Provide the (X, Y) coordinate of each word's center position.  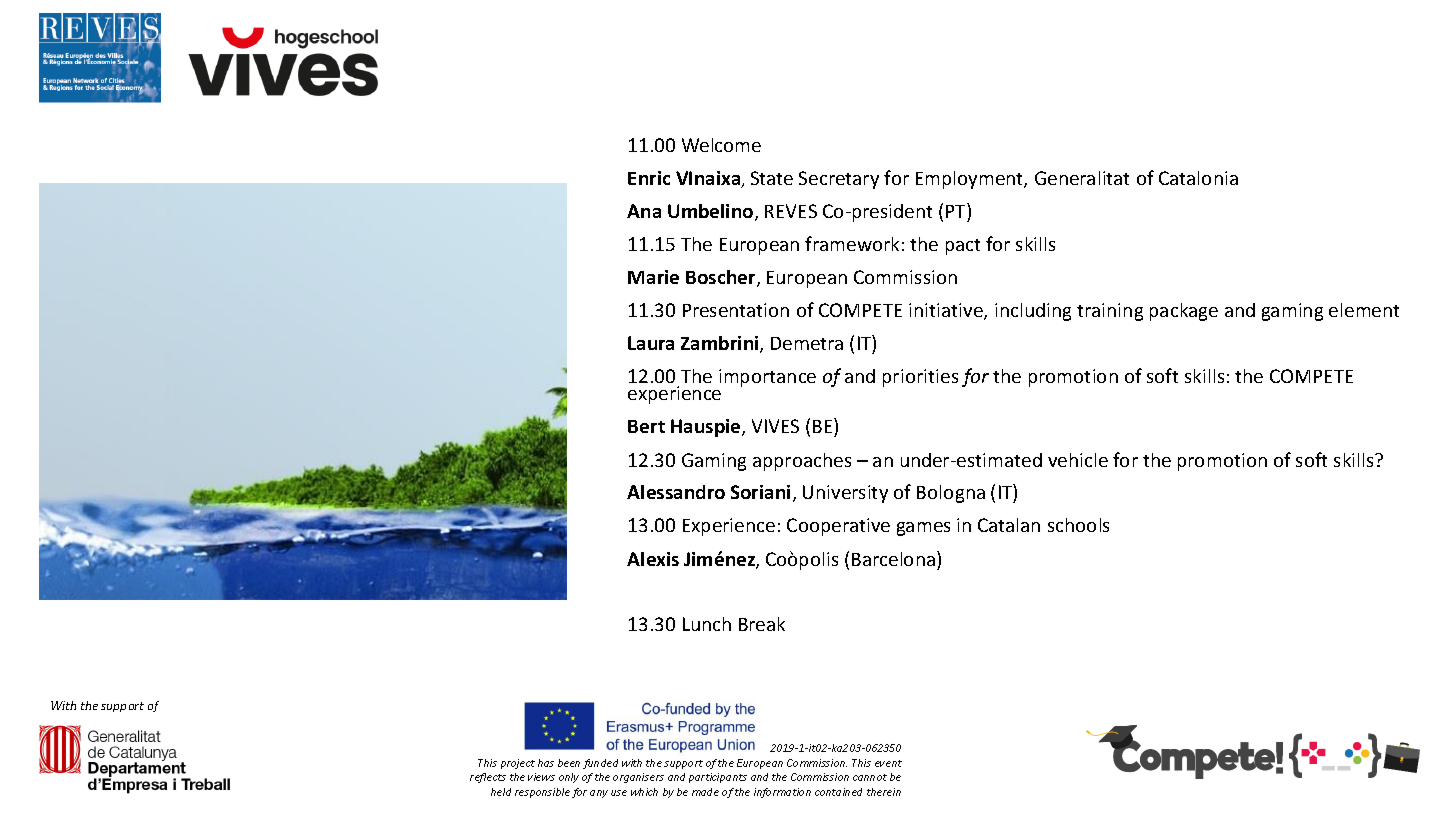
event (888, 763)
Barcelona (893, 559)
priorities (920, 378)
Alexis (653, 559)
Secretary (839, 180)
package (1184, 312)
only (569, 778)
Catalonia (1198, 178)
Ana (644, 211)
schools (1078, 525)
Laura (651, 343)
